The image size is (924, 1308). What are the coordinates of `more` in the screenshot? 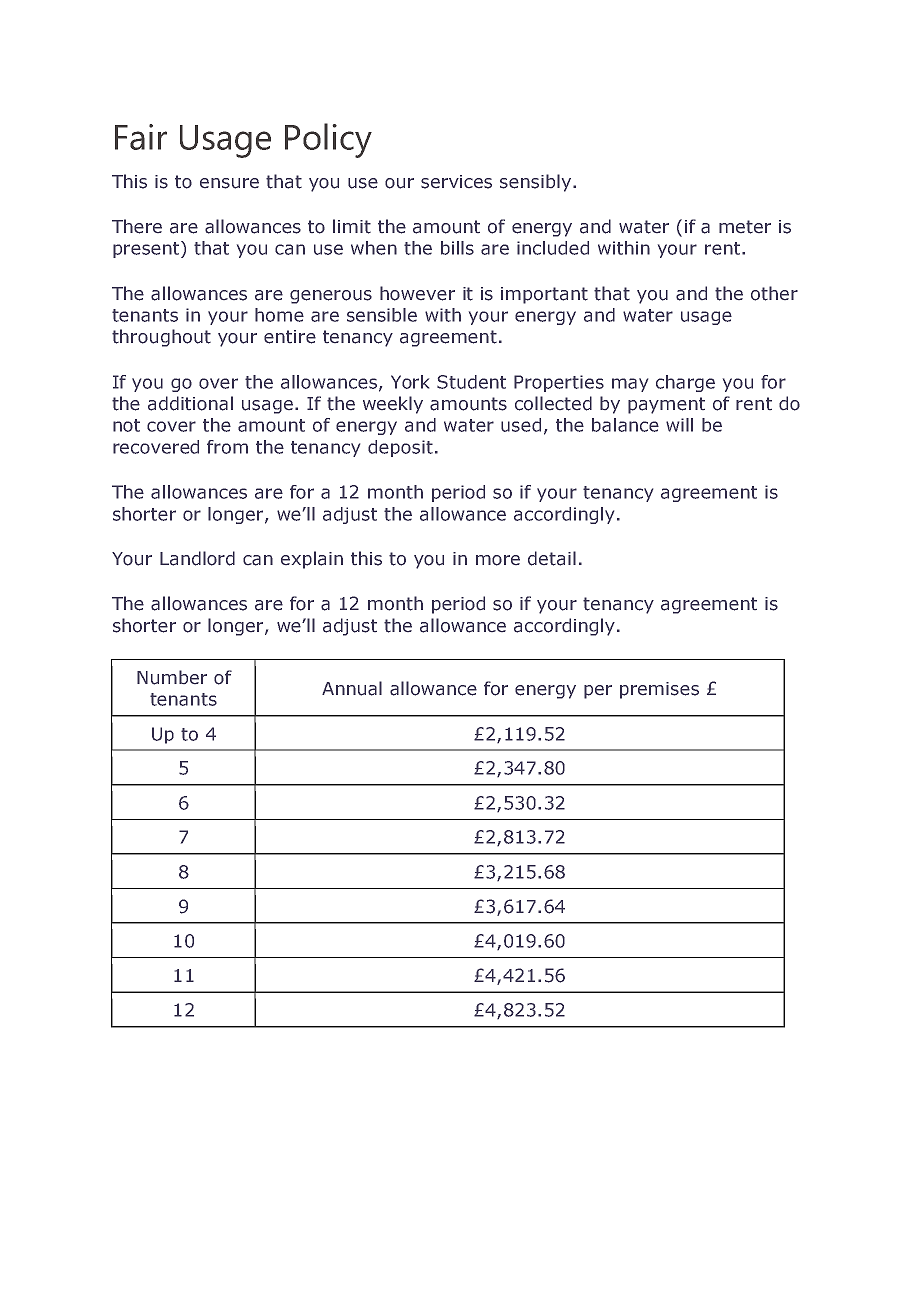 It's located at (498, 560).
